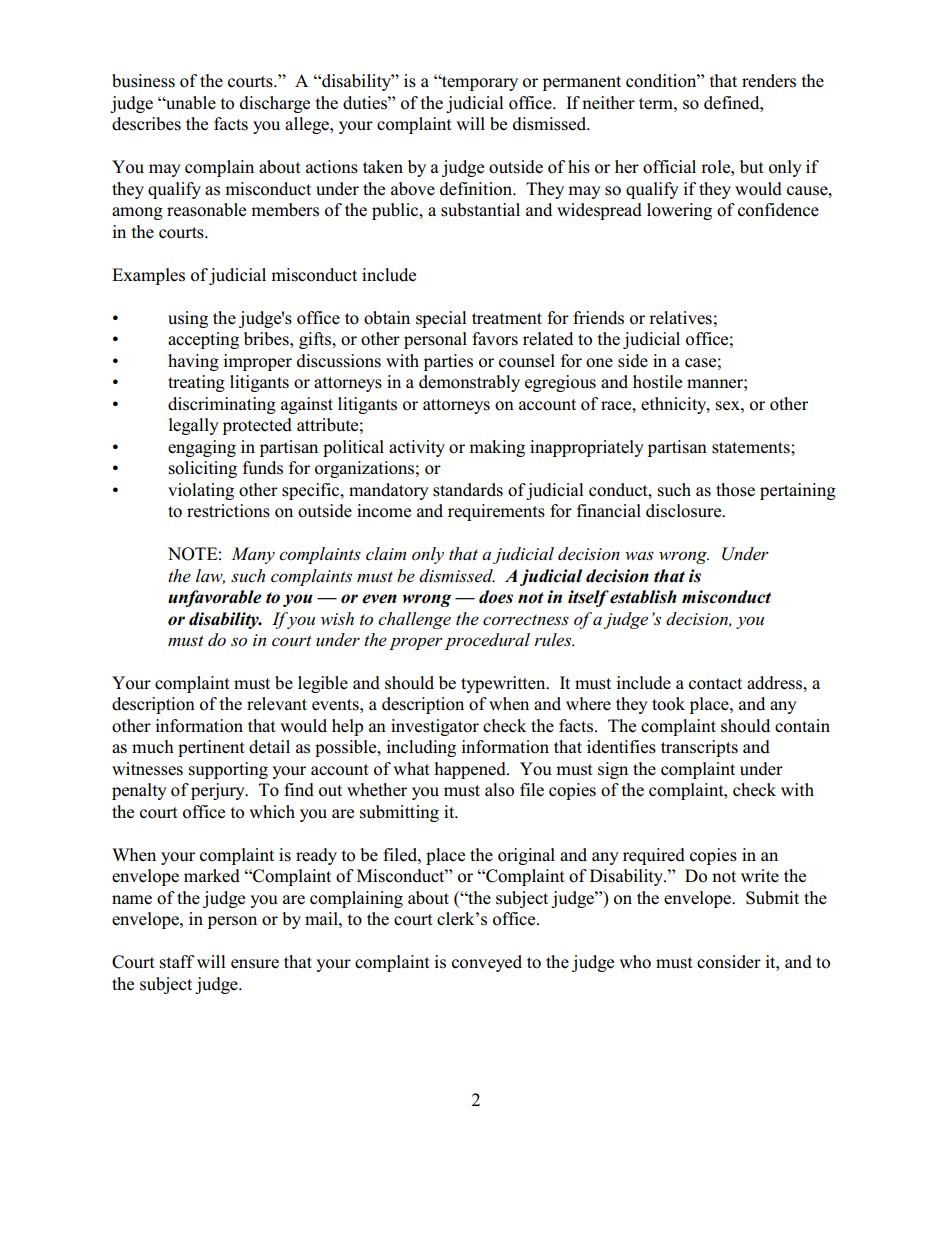 The height and width of the page is (1233, 952). What do you see at coordinates (479, 82) in the page?
I see `temporary` at bounding box center [479, 82].
